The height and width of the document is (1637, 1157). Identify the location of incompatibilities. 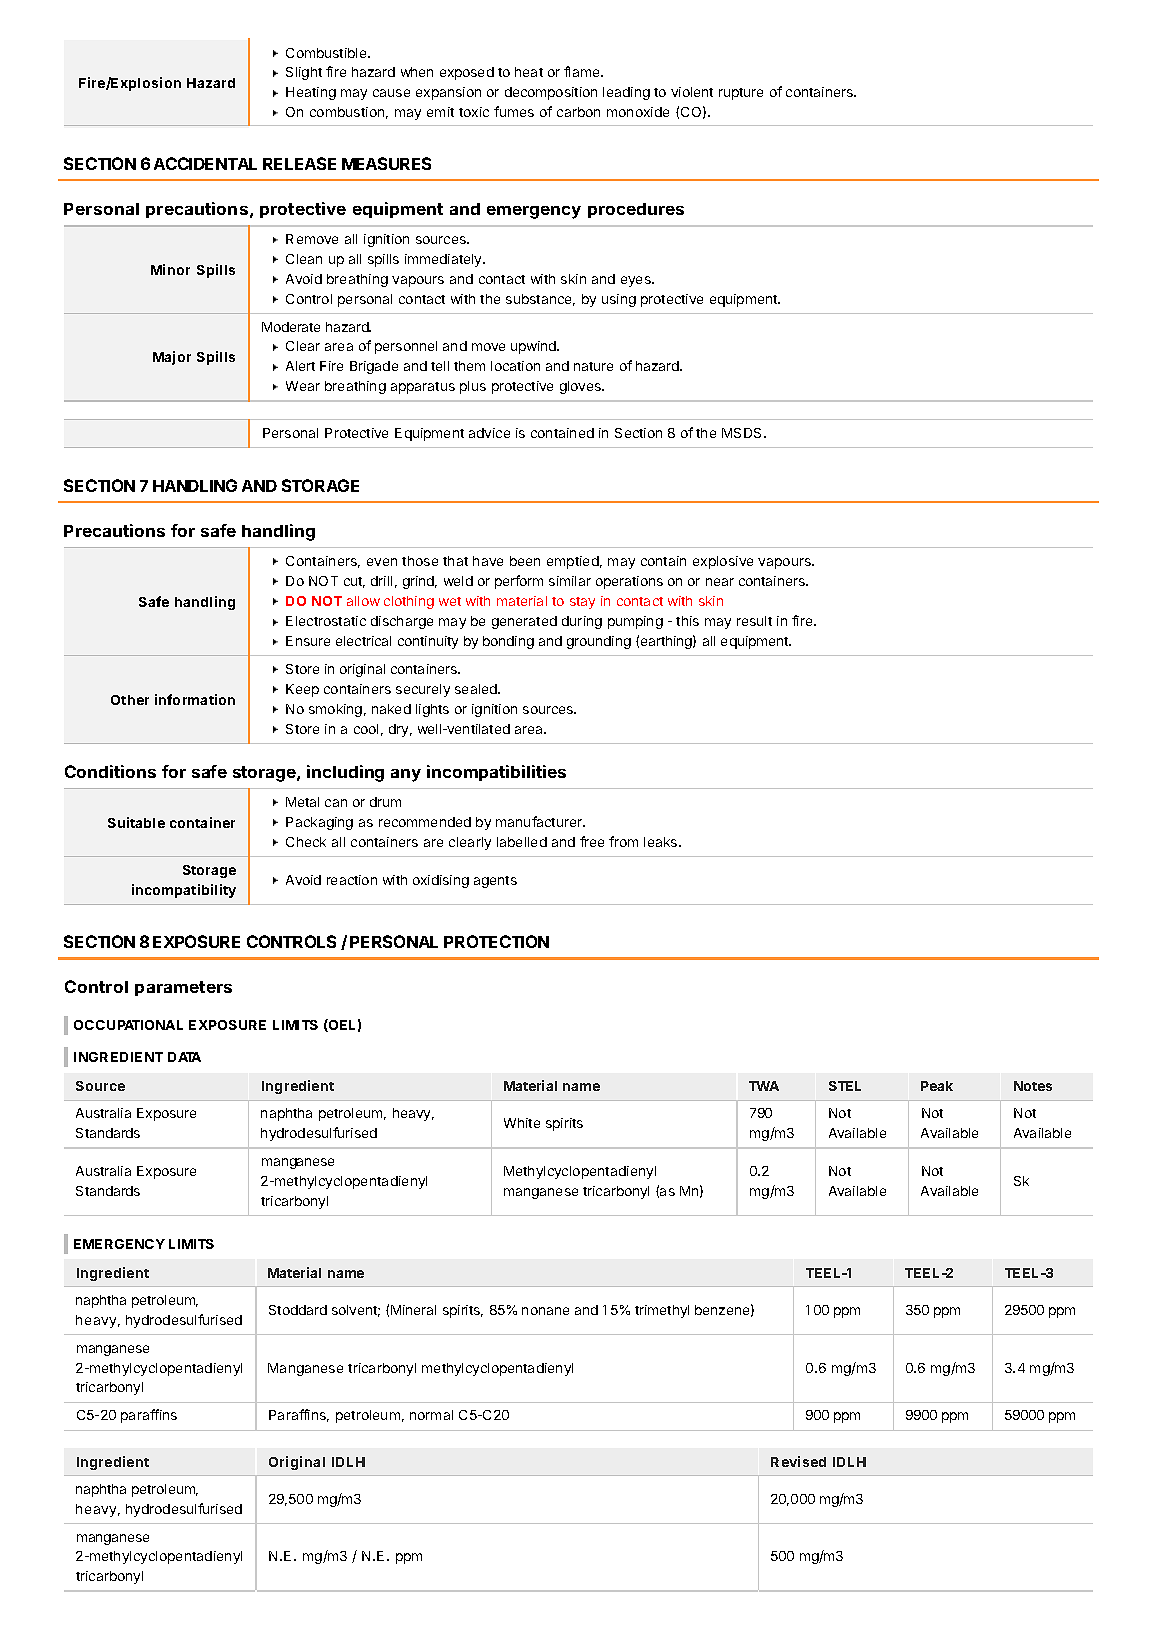
(496, 773).
